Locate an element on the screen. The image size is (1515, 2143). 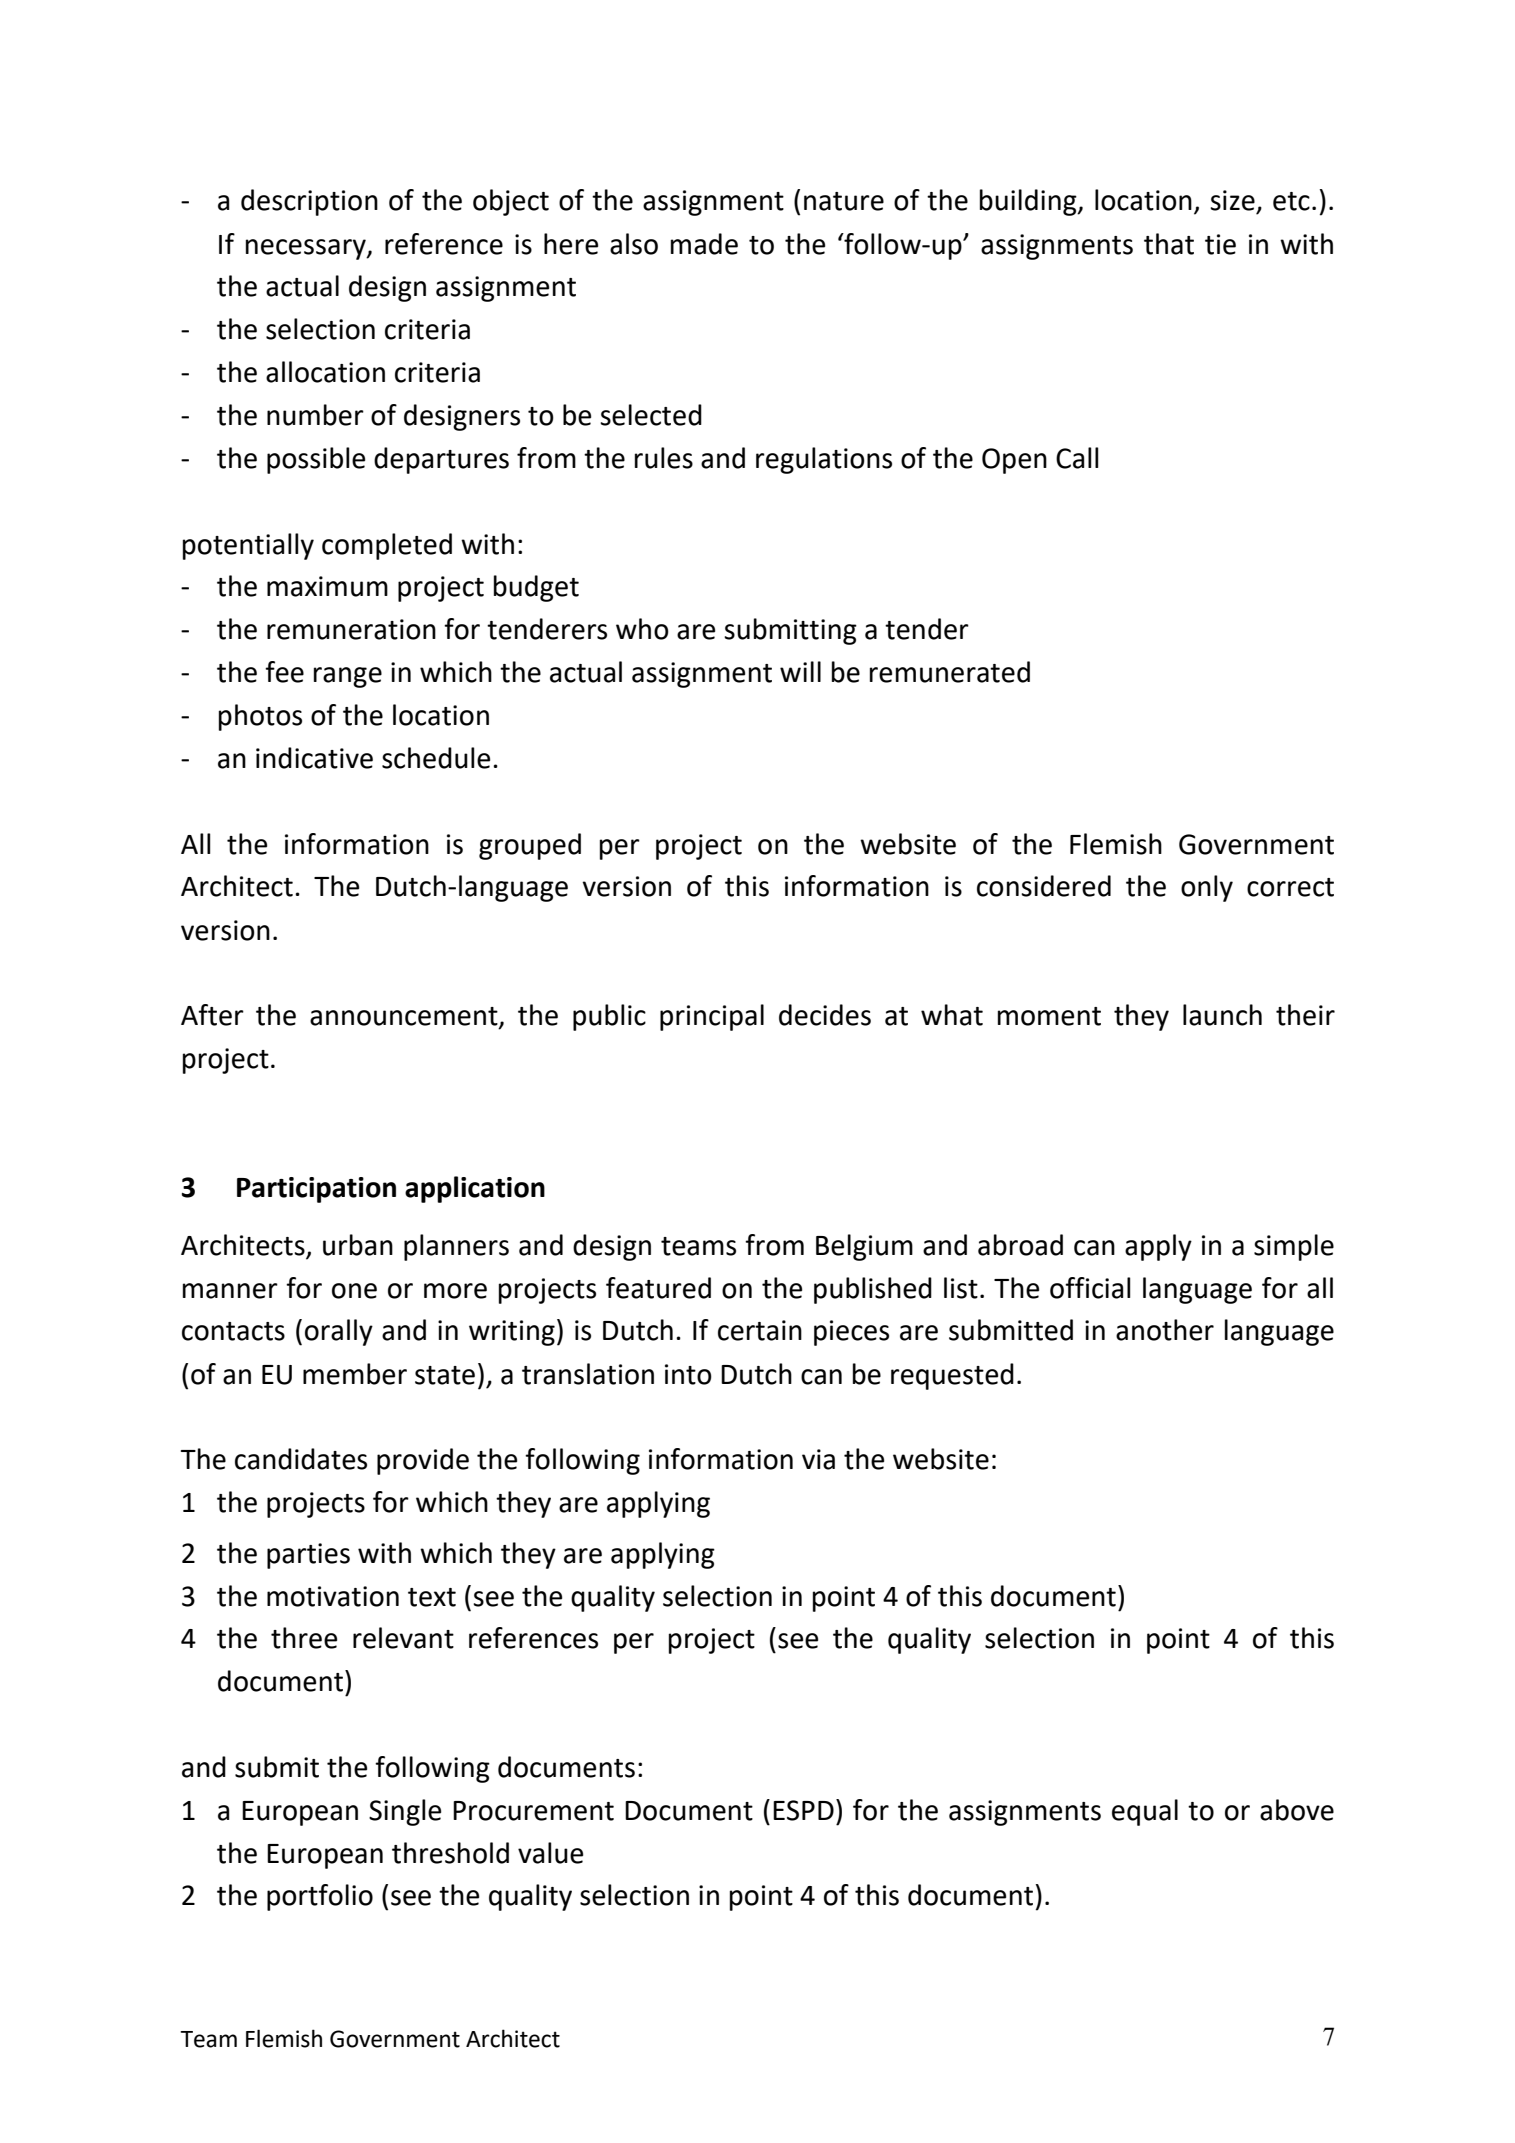
will is located at coordinates (800, 671).
